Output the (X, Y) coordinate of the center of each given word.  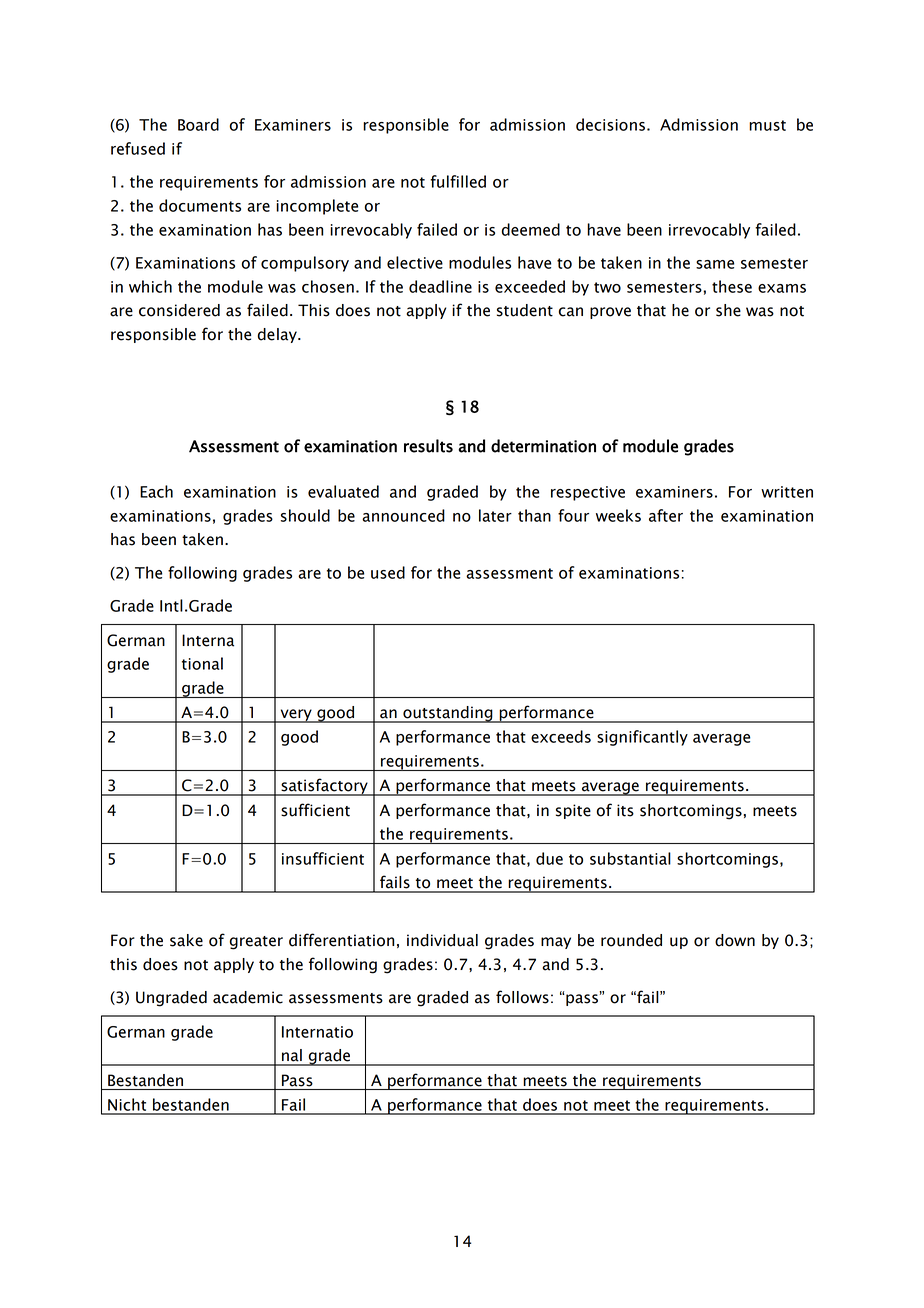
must (767, 125)
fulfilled (458, 181)
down (735, 940)
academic (248, 997)
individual (442, 940)
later (495, 515)
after (666, 515)
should (305, 515)
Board (198, 124)
